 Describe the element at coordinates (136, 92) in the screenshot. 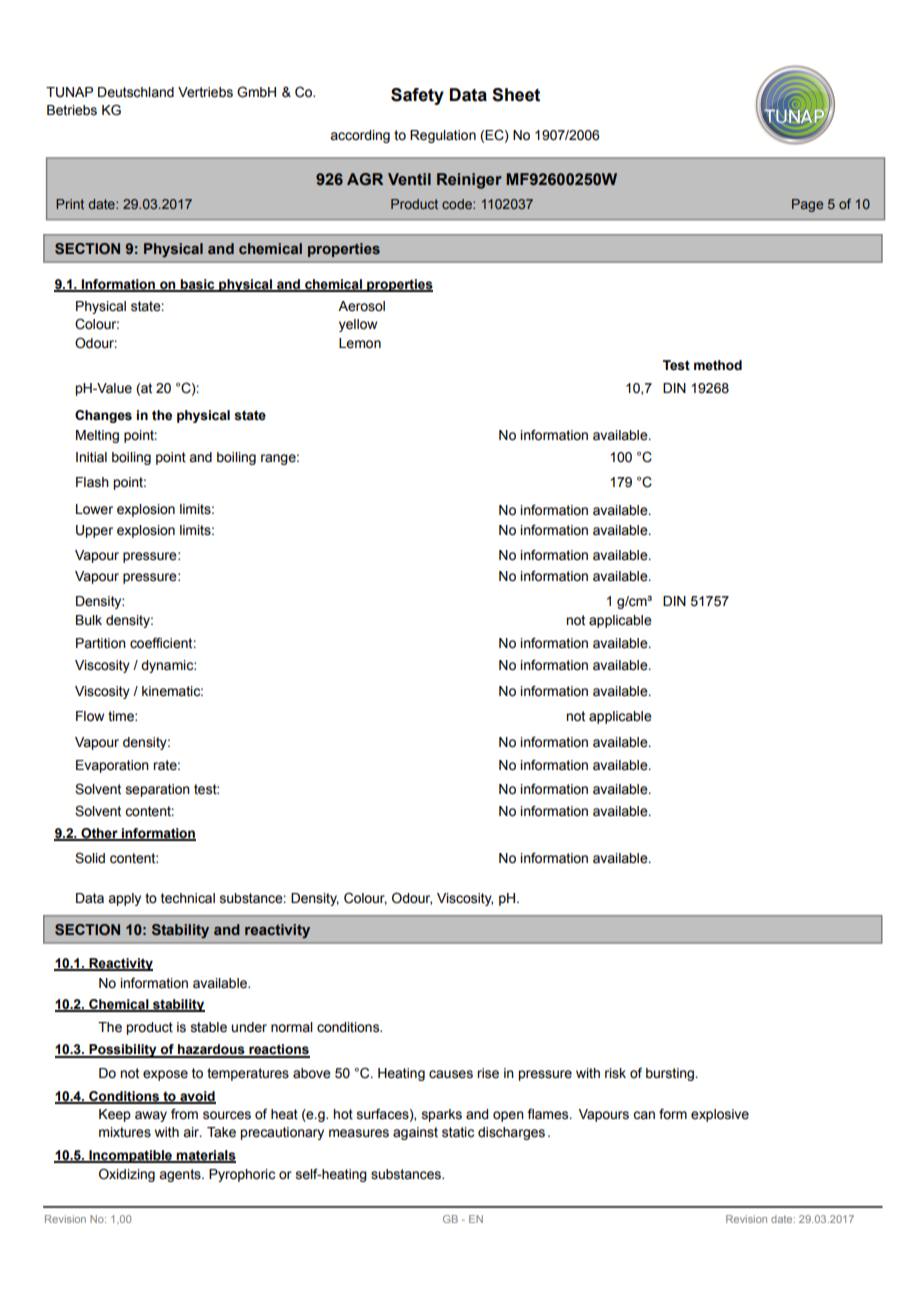

I see `Deutschland` at that location.
